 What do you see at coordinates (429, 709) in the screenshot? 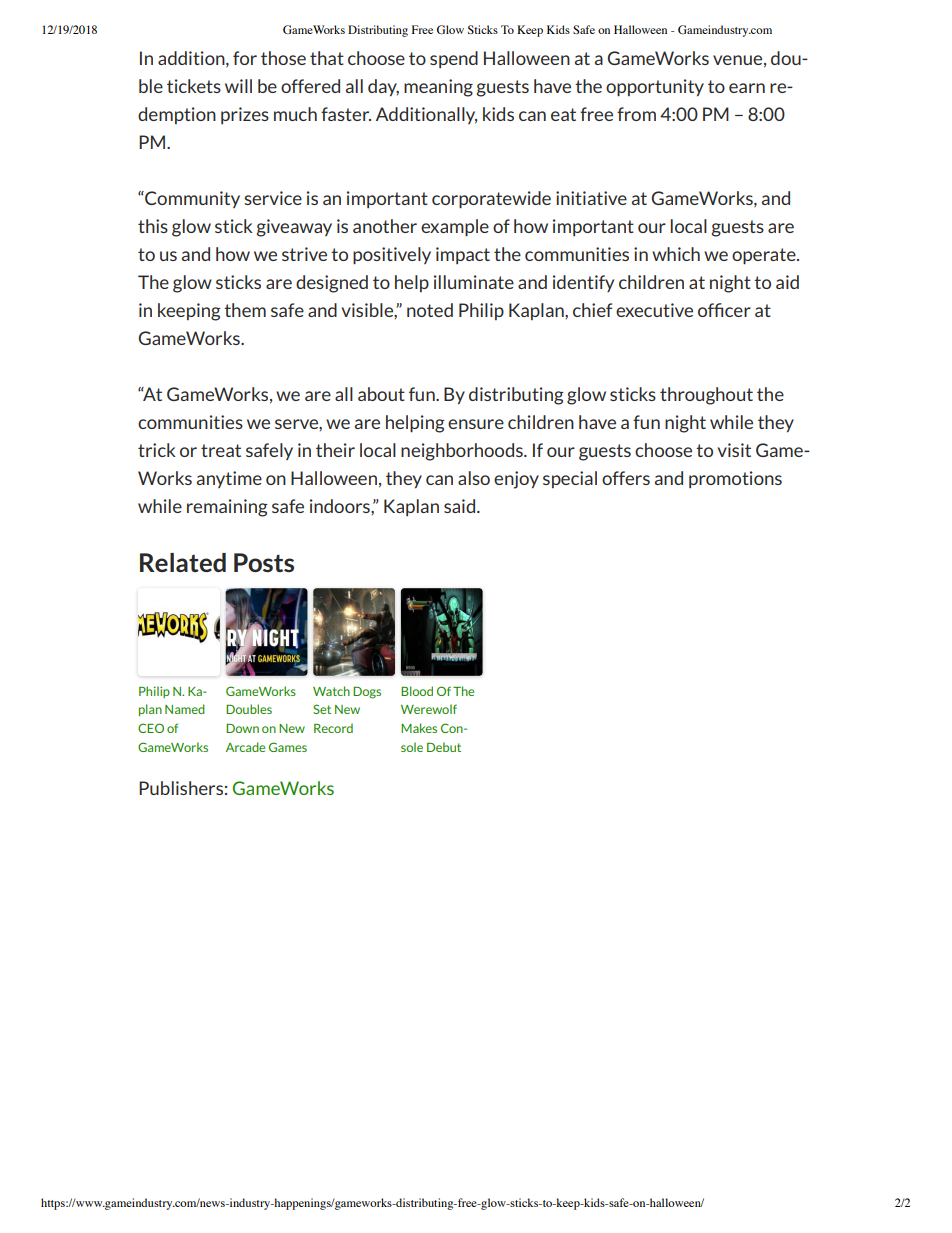
I see `Werewolf` at bounding box center [429, 709].
